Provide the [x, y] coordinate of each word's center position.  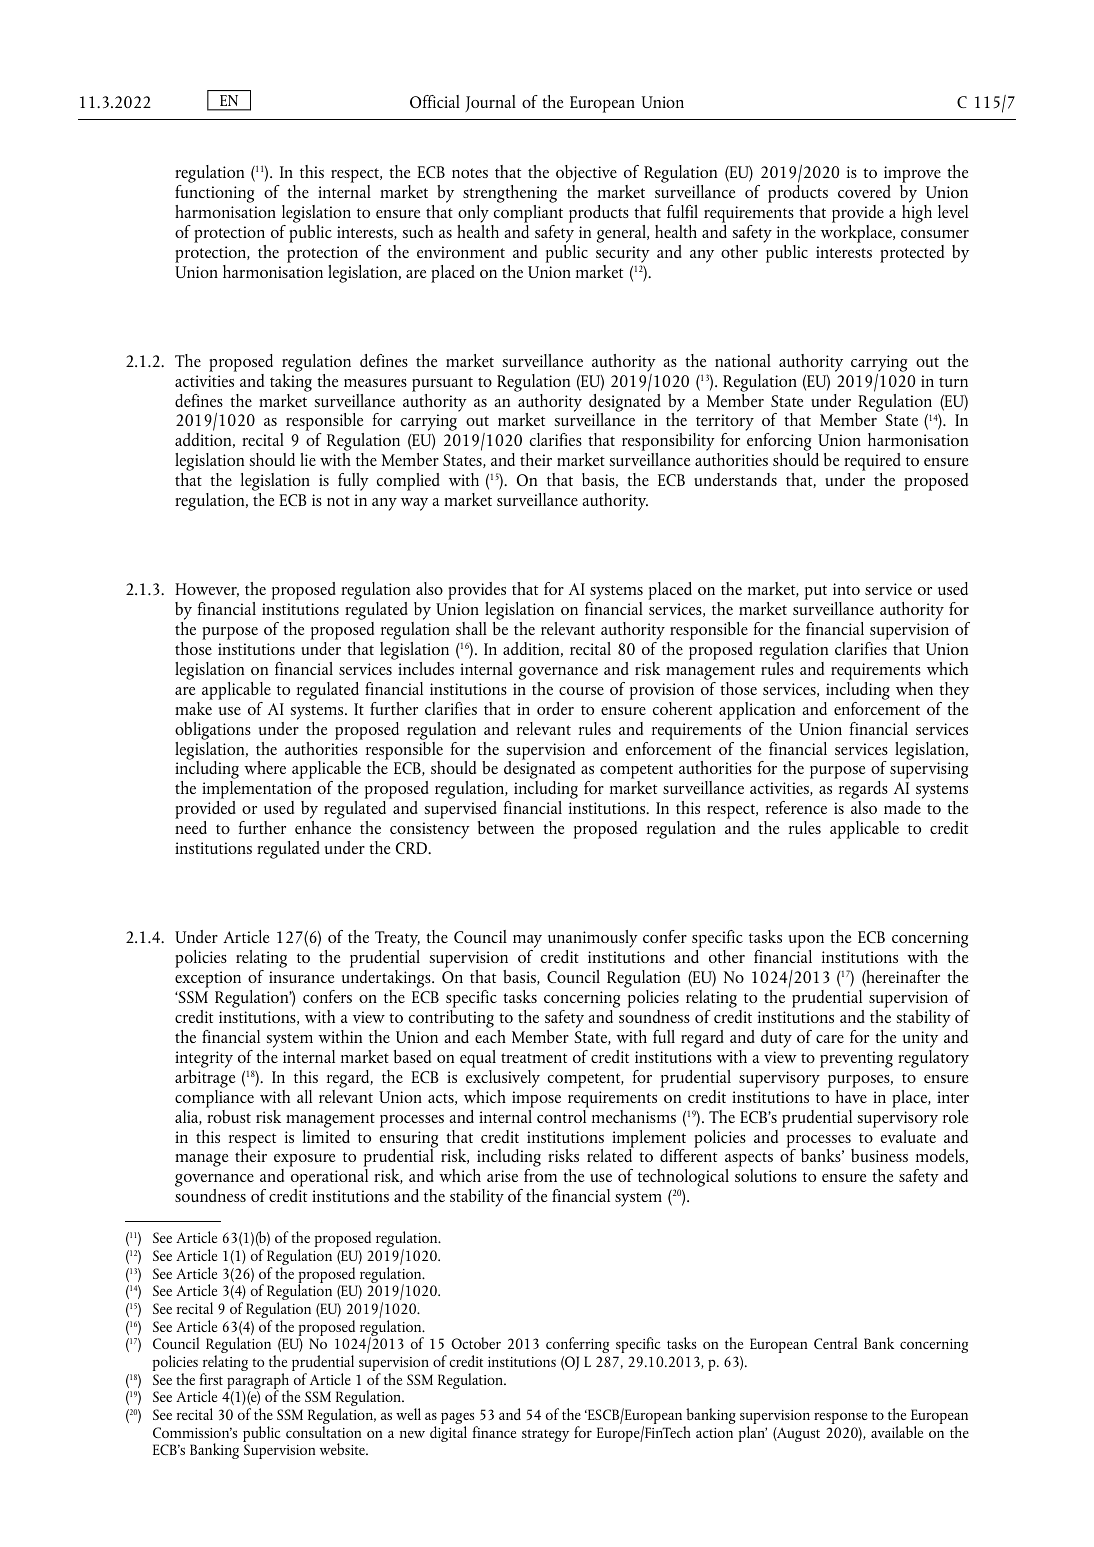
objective [586, 174]
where [265, 767]
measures [375, 383]
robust [228, 1115]
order [555, 708]
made [902, 807]
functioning [214, 194]
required [872, 463]
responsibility [668, 443]
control [563, 1115]
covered [864, 191]
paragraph [258, 1382]
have [851, 1095]
